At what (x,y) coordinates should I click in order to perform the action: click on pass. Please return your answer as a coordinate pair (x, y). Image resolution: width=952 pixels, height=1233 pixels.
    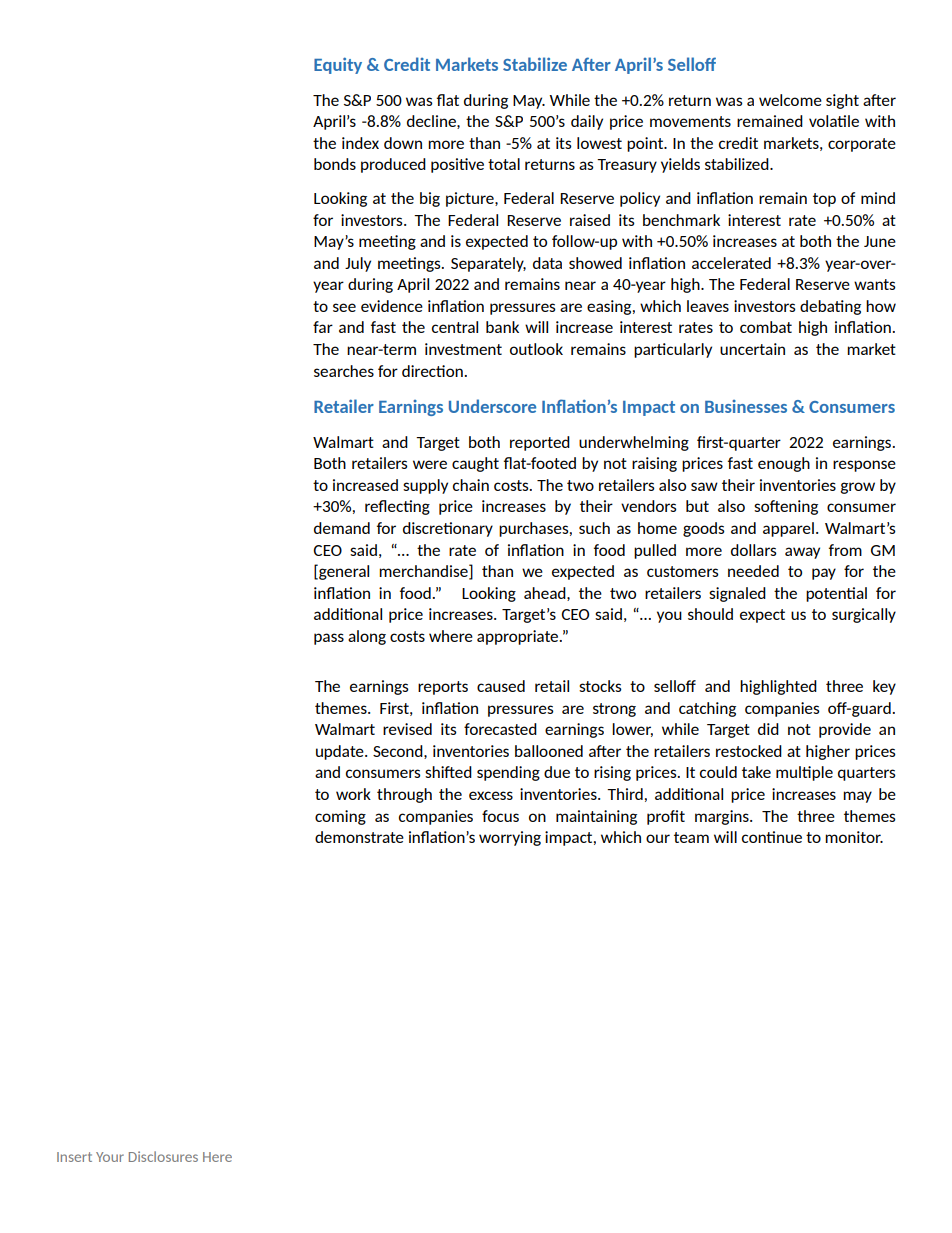
    Looking at the image, I should click on (329, 639).
